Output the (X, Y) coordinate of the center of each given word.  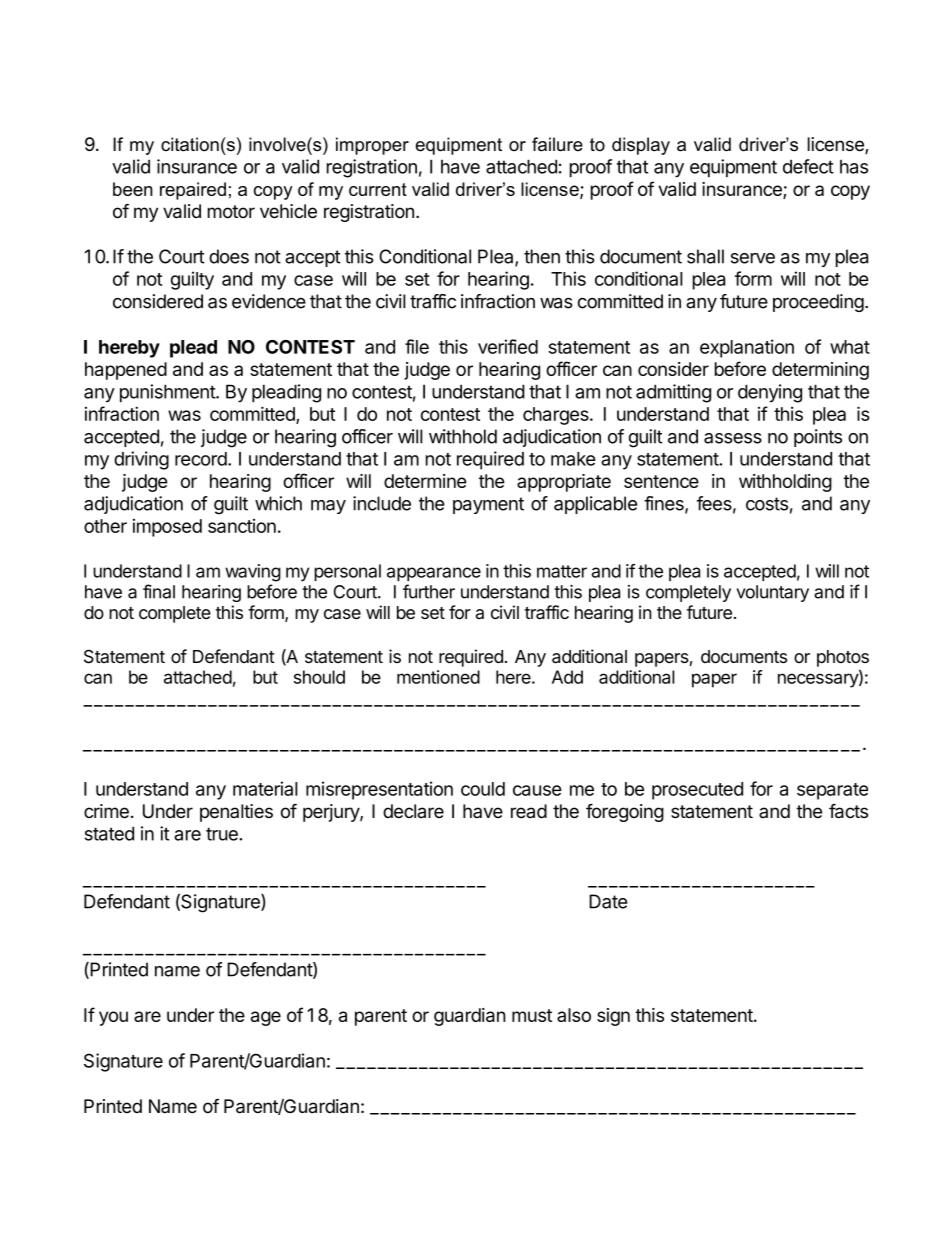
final (159, 591)
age (266, 1018)
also (574, 1015)
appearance (434, 574)
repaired (193, 191)
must (532, 1015)
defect (808, 166)
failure (557, 144)
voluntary (772, 593)
